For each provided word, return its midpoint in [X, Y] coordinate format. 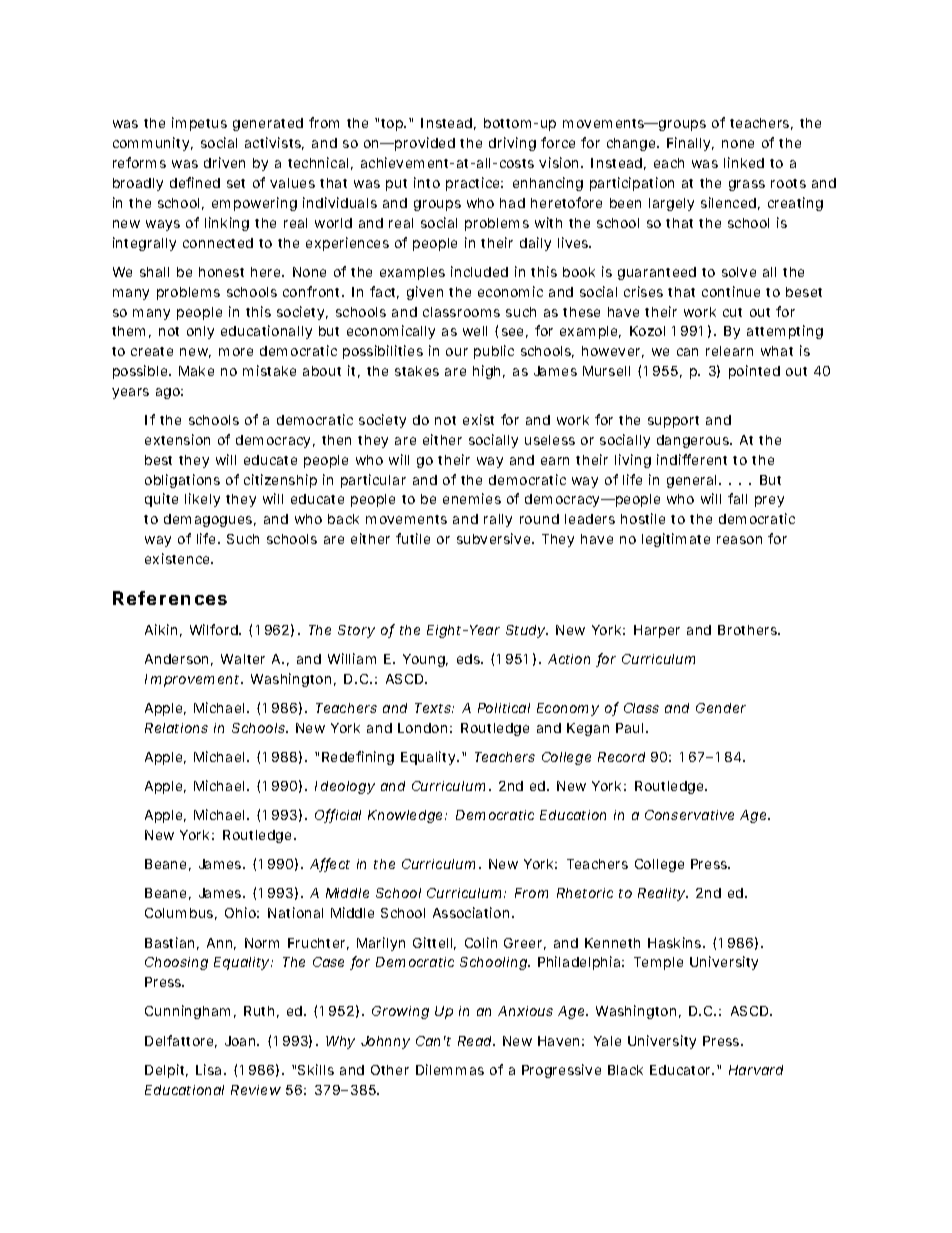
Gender [721, 708]
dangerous [694, 441]
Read [476, 1041]
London [425, 728]
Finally [690, 144]
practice [474, 184]
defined [195, 182]
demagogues [210, 520]
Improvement [194, 680]
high [489, 372]
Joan [242, 1041]
